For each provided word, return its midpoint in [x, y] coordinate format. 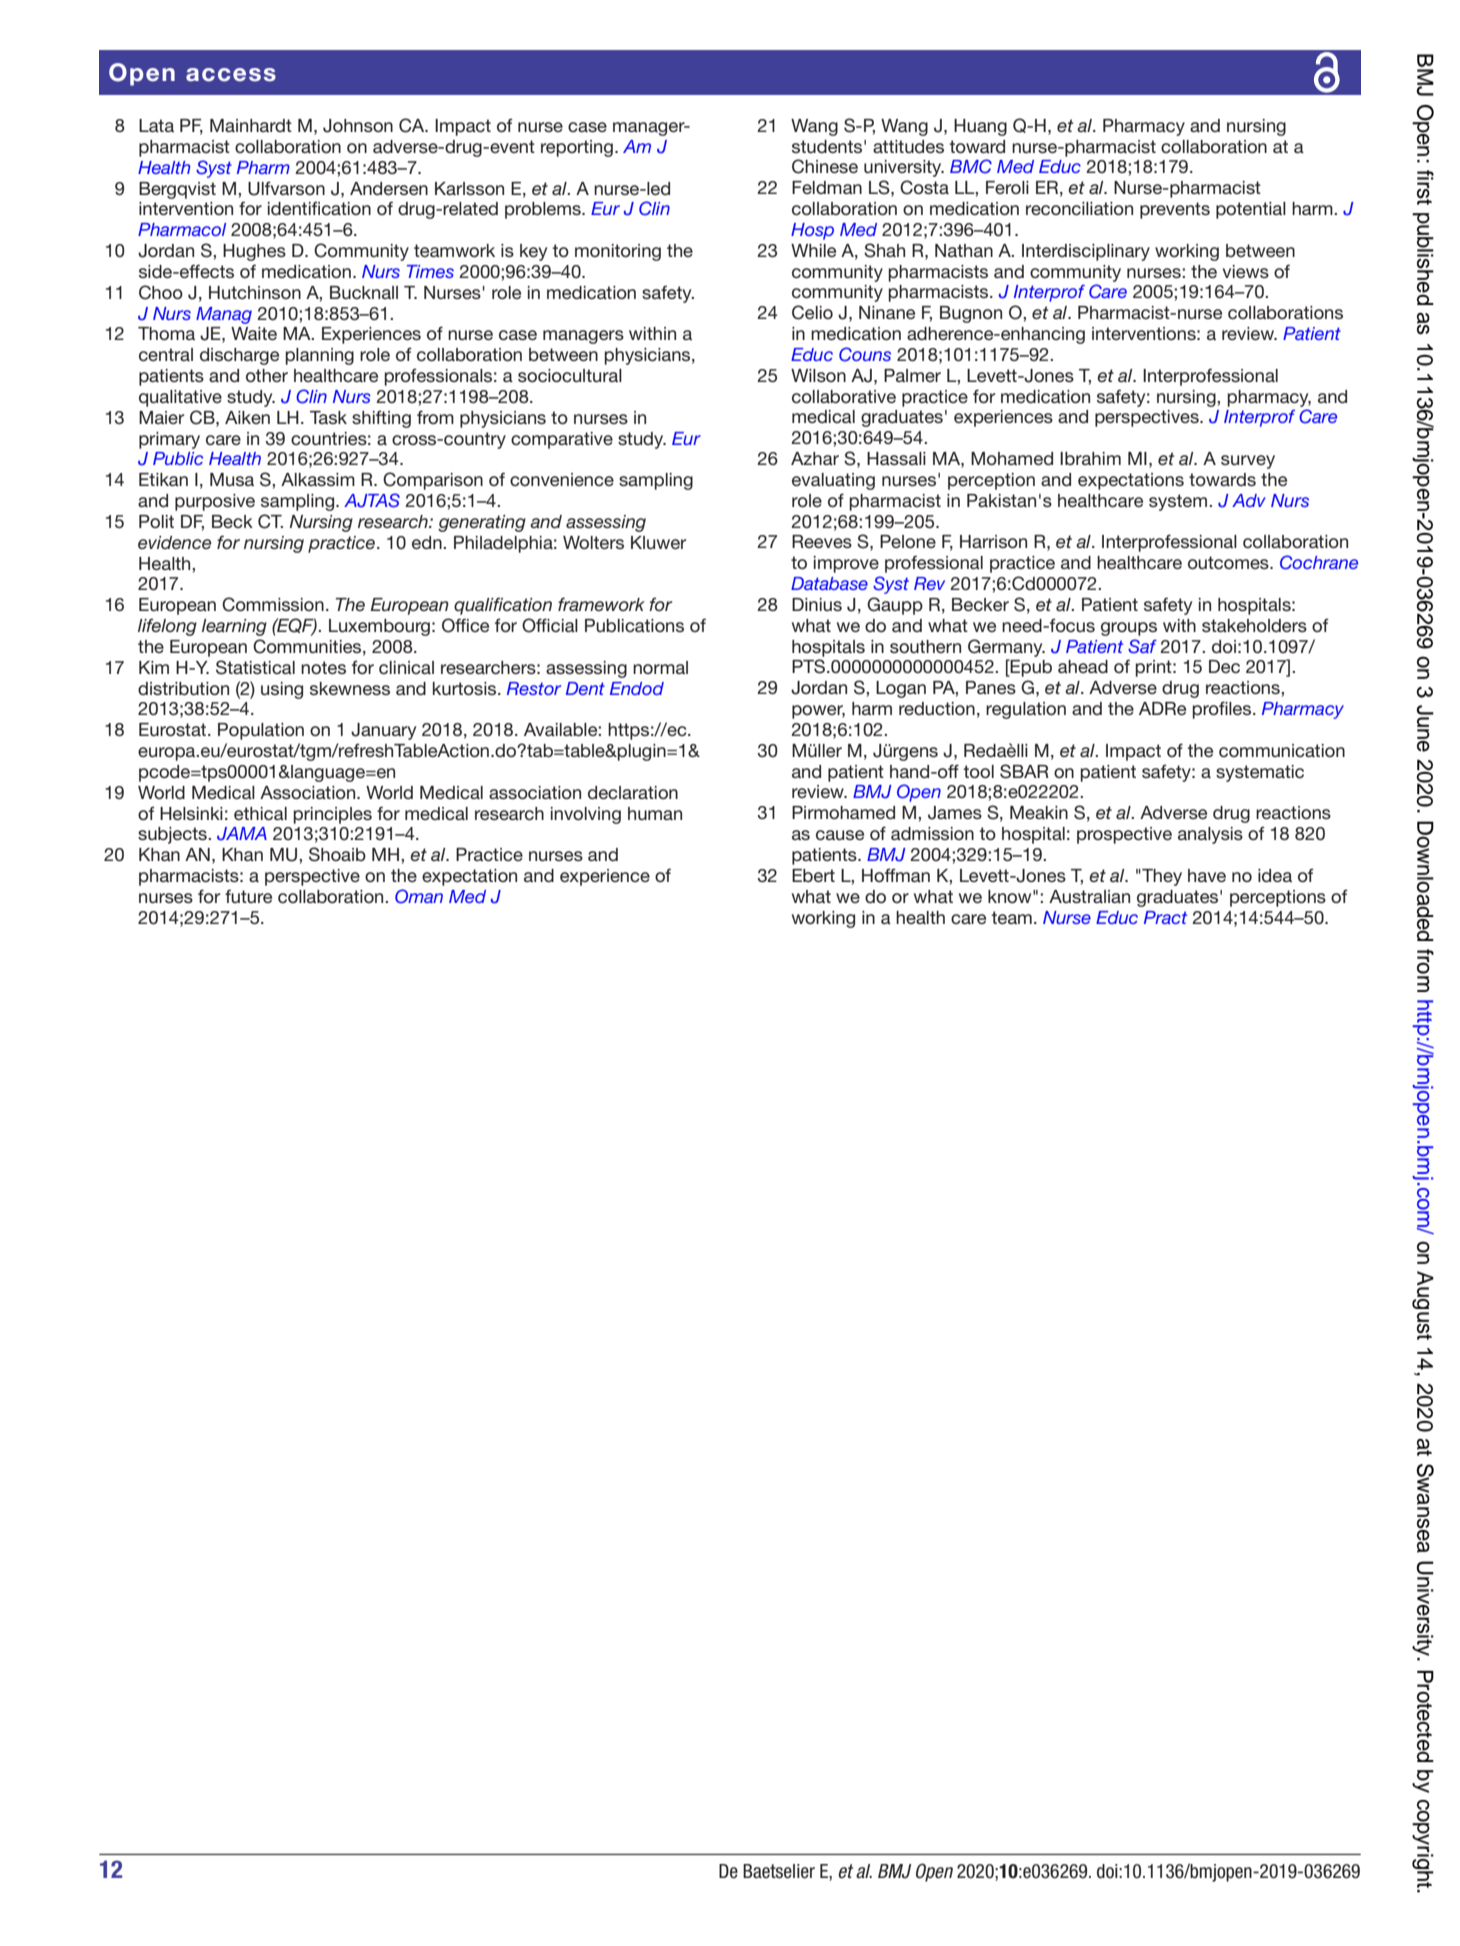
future [248, 896]
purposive [215, 502]
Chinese [825, 166]
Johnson [358, 126]
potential [1251, 210]
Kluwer [659, 543]
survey [1248, 462]
